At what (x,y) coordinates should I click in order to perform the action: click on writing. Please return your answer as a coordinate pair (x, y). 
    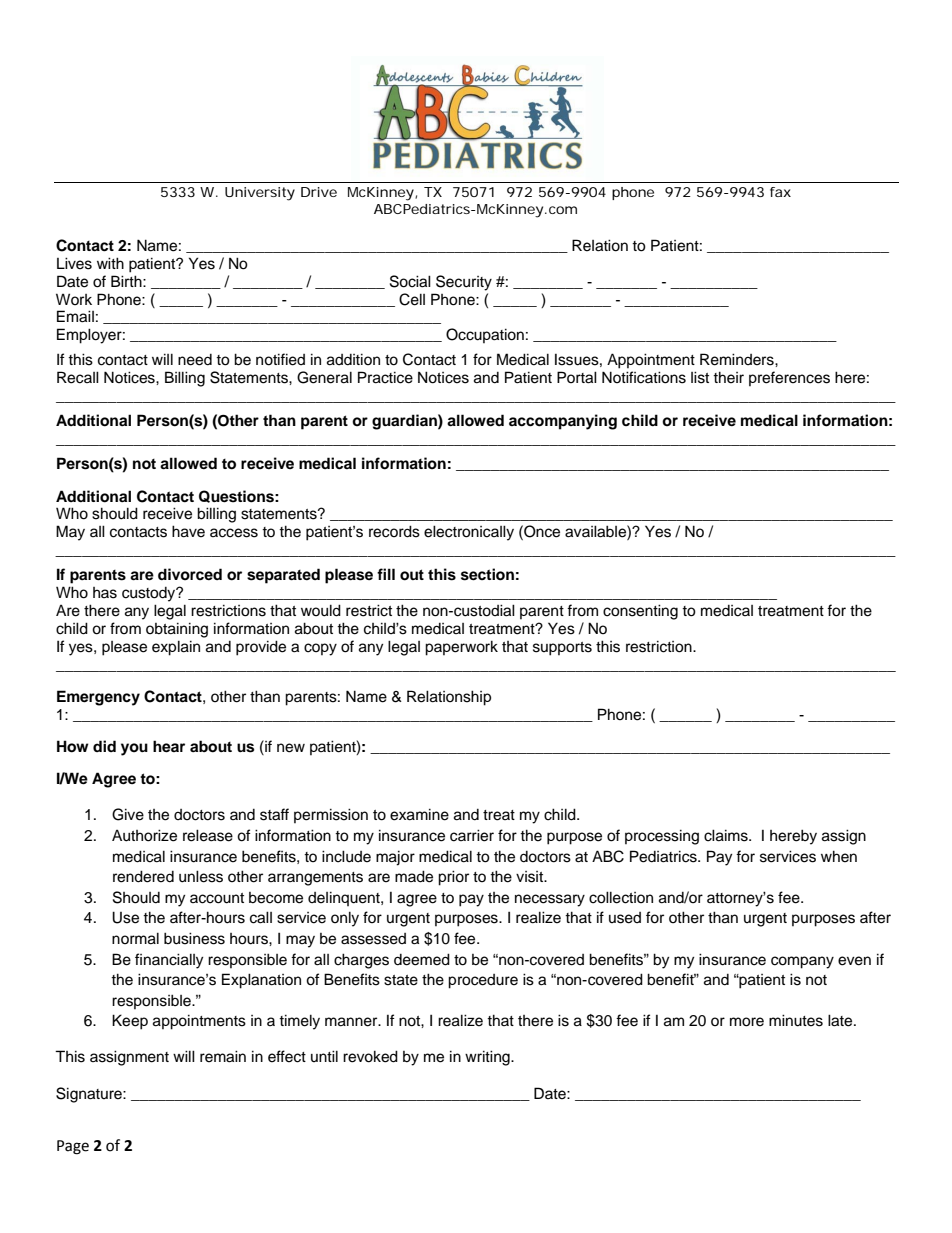
    Looking at the image, I should click on (488, 1058).
